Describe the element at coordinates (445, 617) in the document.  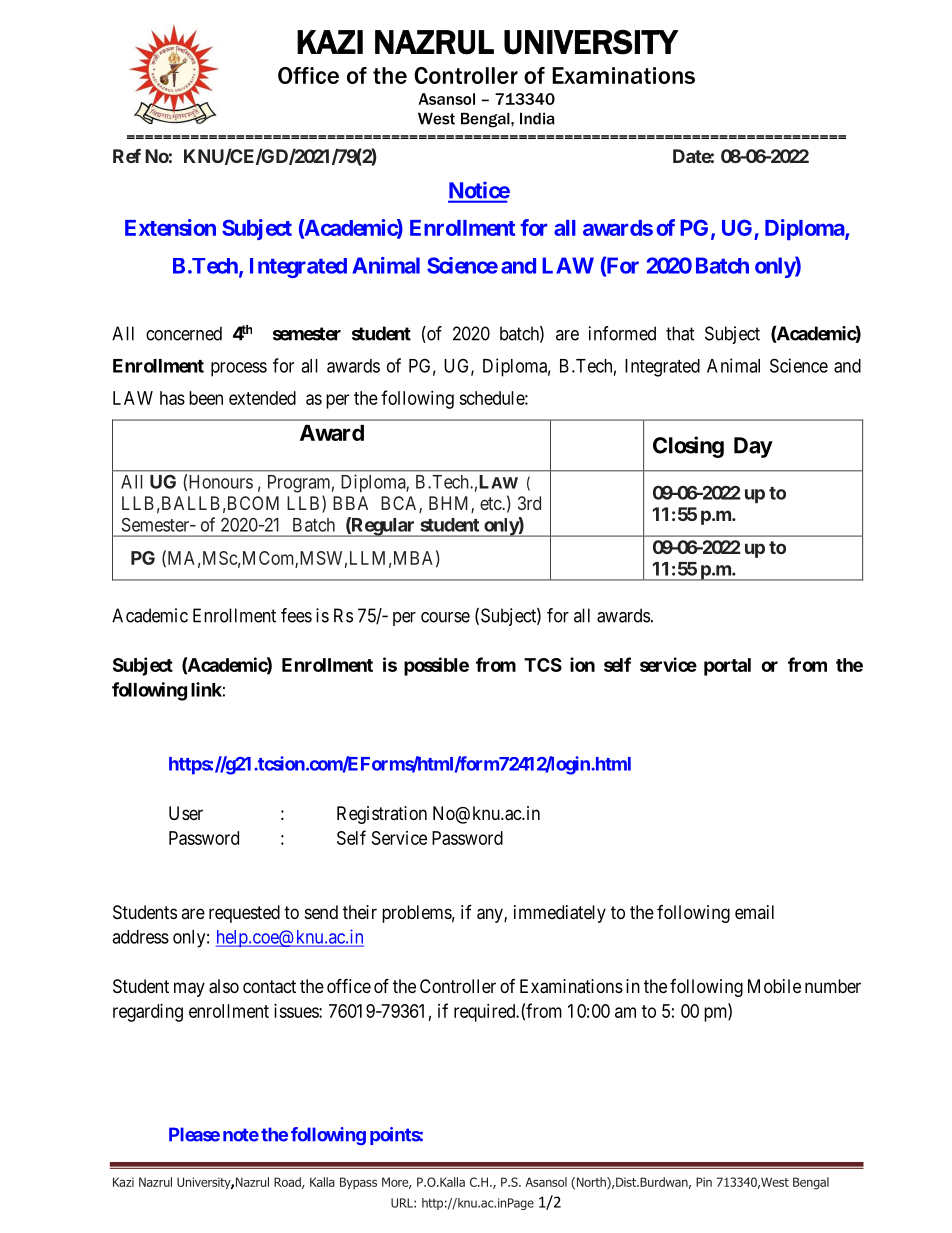
I see `course` at that location.
